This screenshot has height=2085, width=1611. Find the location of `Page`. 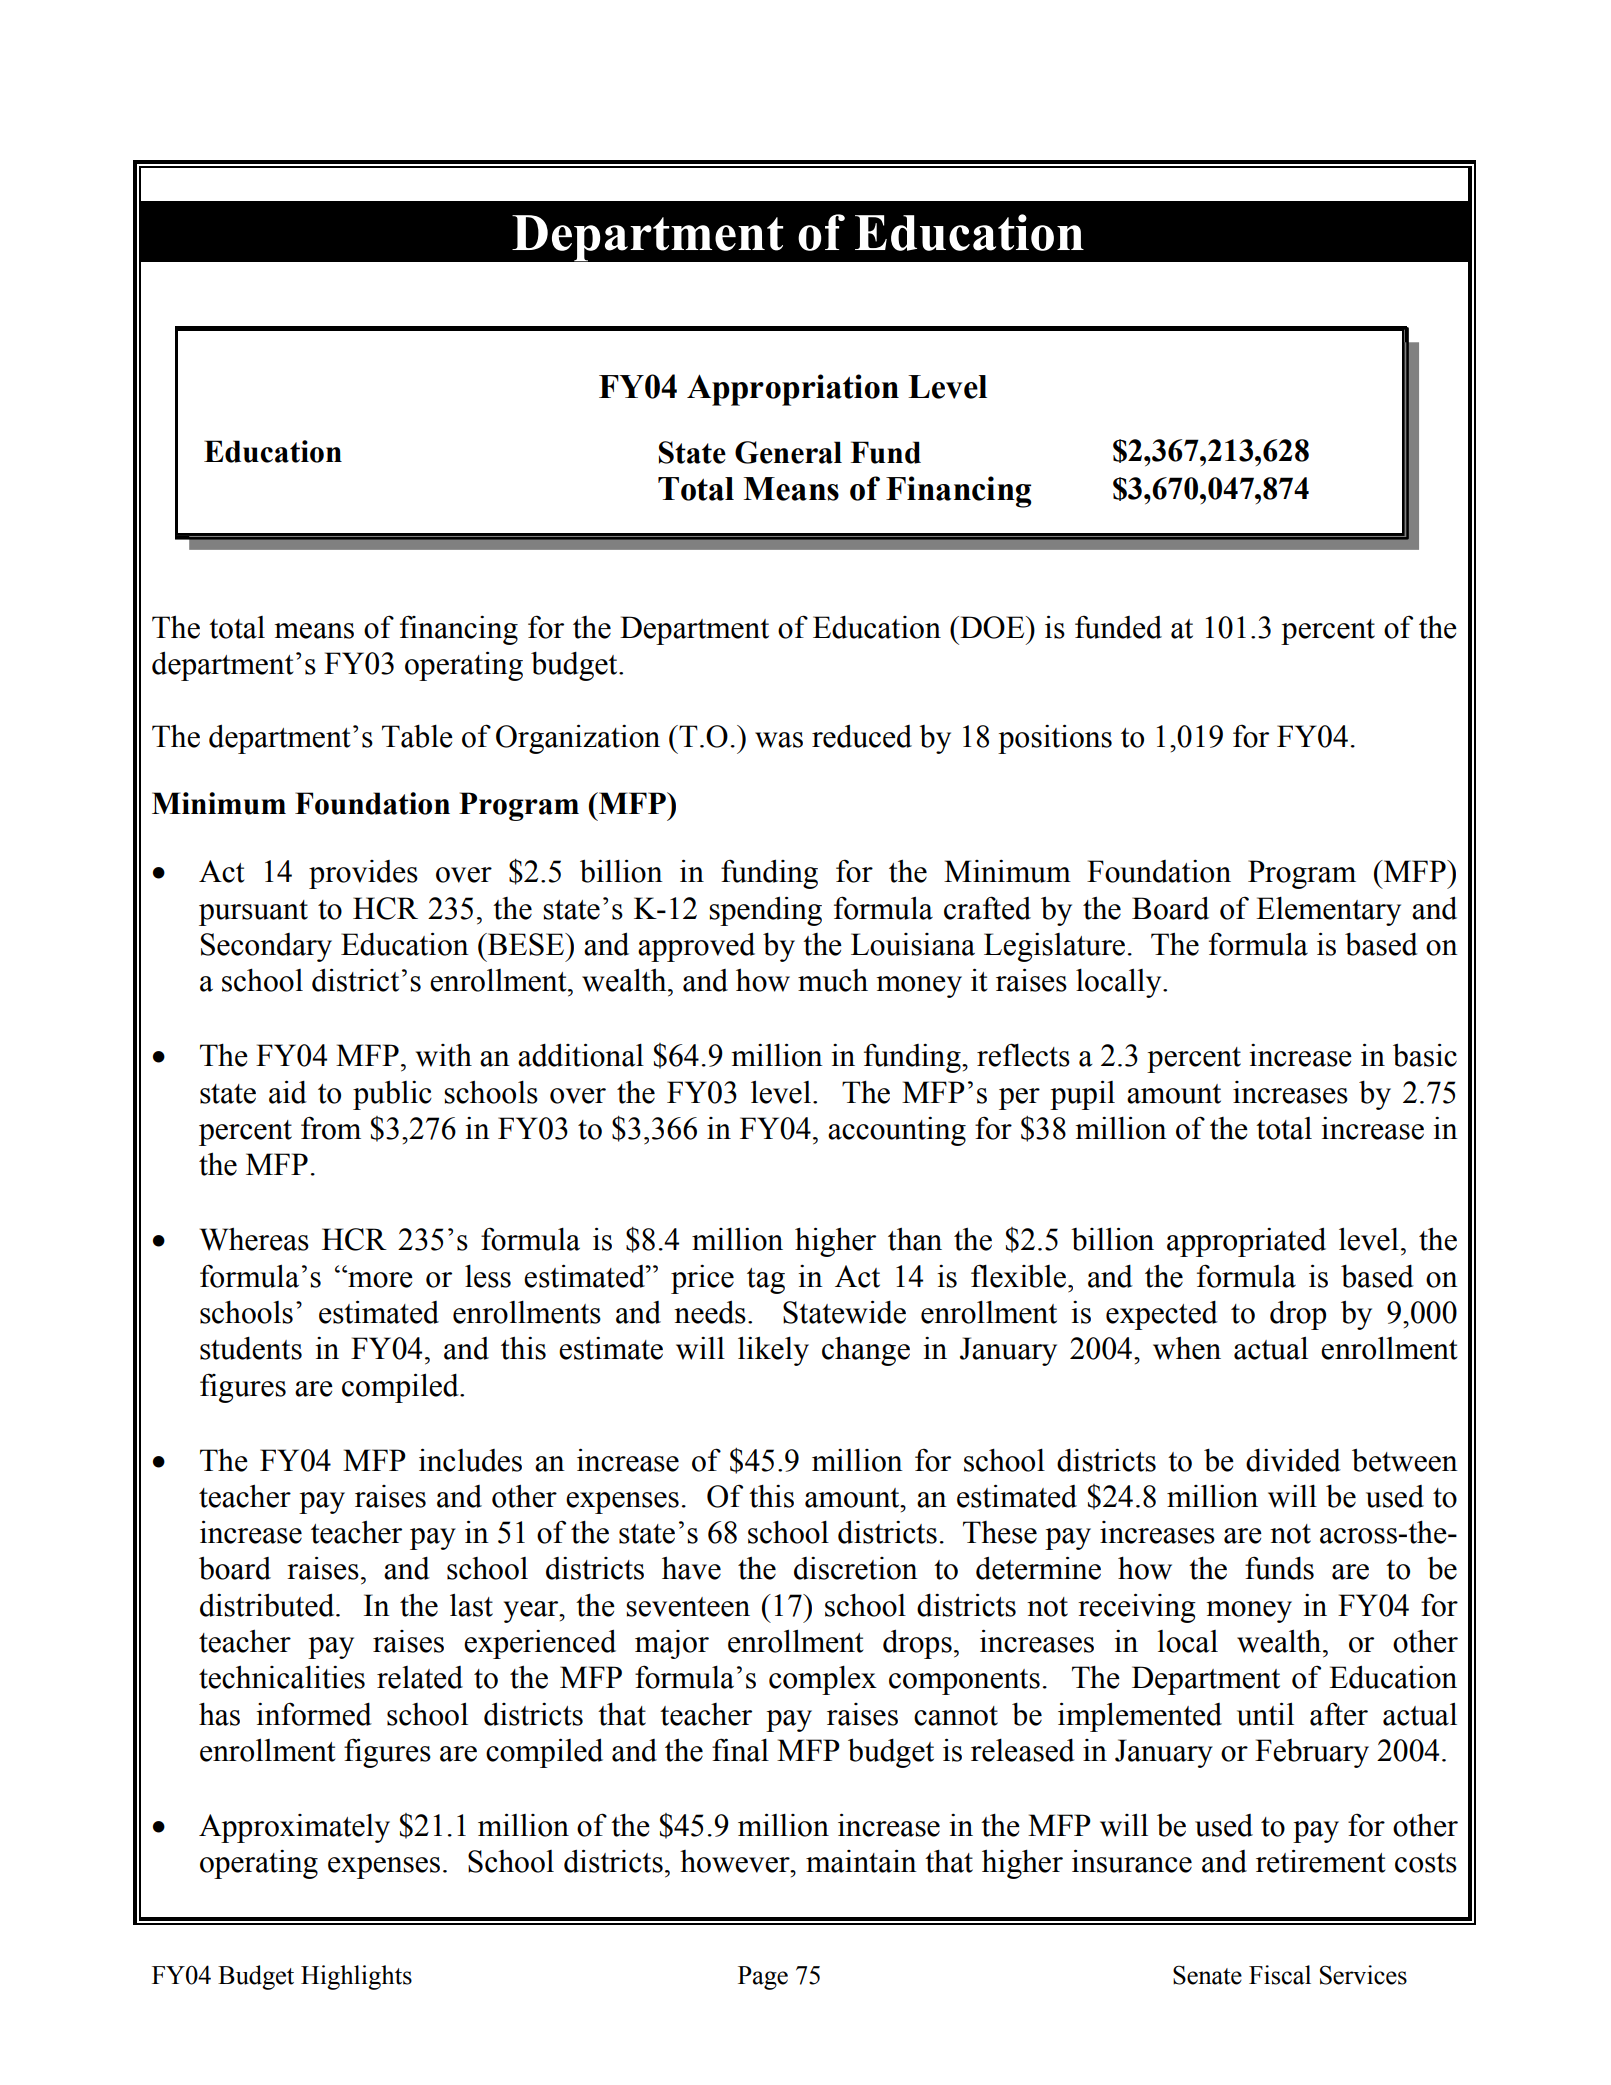

Page is located at coordinates (763, 1978).
